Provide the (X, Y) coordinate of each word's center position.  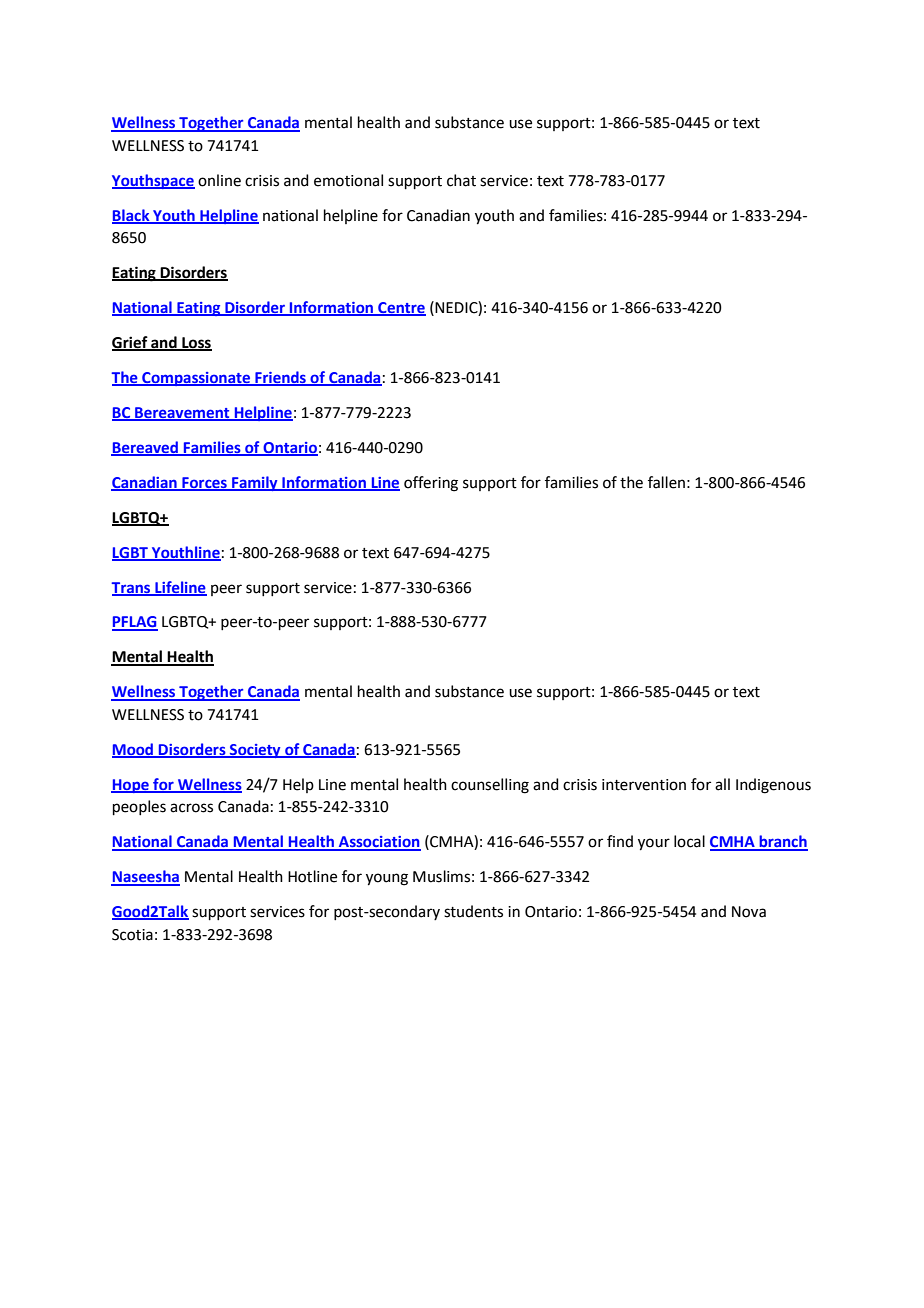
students (473, 911)
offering (431, 484)
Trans (132, 588)
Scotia (132, 935)
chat (461, 180)
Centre (401, 309)
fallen (666, 482)
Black (132, 216)
